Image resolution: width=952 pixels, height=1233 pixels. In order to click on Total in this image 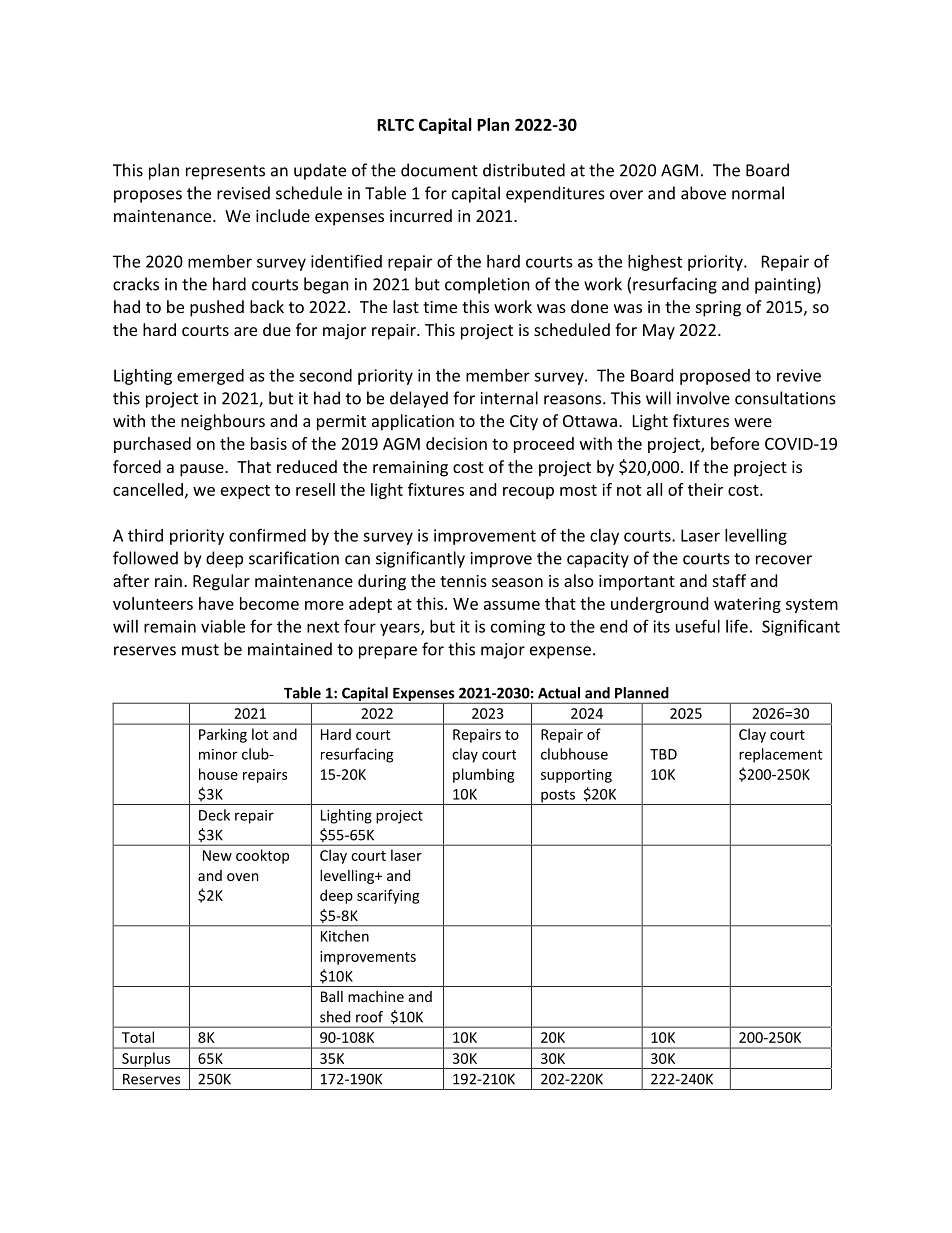, I will do `click(138, 1037)`.
